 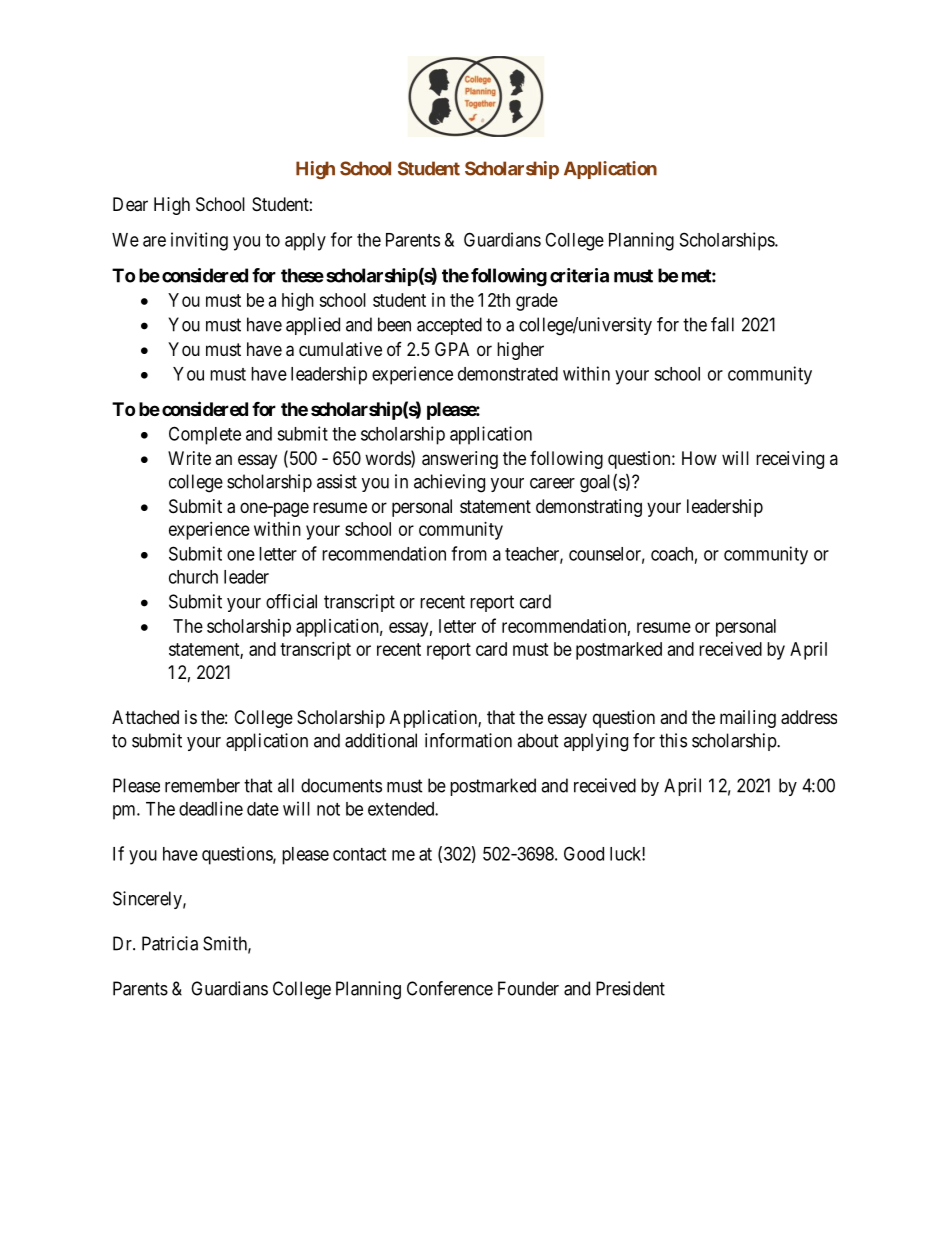 I want to click on church, so click(x=193, y=577).
